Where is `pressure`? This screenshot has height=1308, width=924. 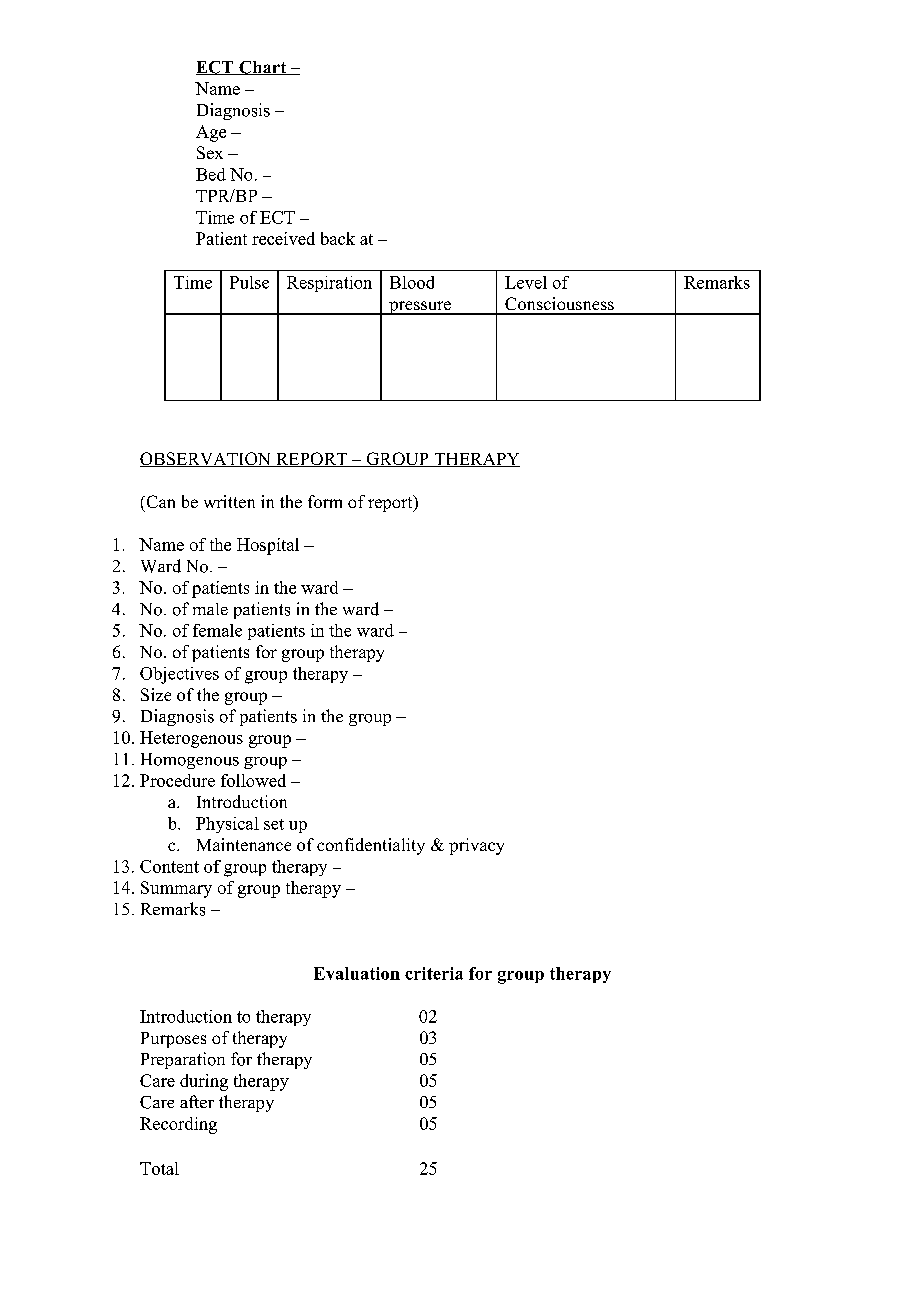 pressure is located at coordinates (420, 308).
